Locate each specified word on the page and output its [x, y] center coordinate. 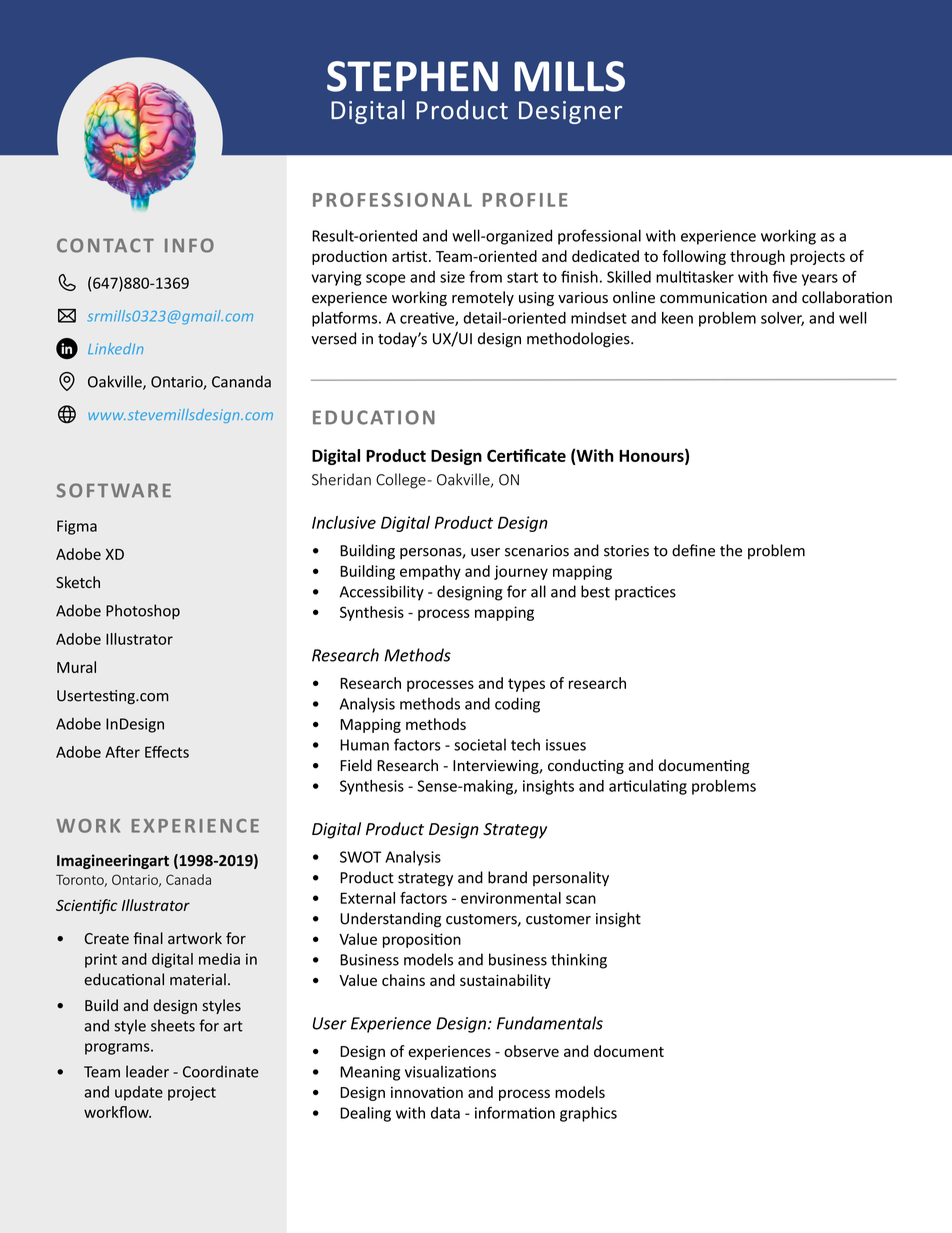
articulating [648, 787]
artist [411, 256]
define [693, 550]
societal [480, 744]
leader [147, 1071]
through [757, 257]
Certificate [526, 455]
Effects [167, 752]
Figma [77, 527]
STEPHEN [412, 76]
